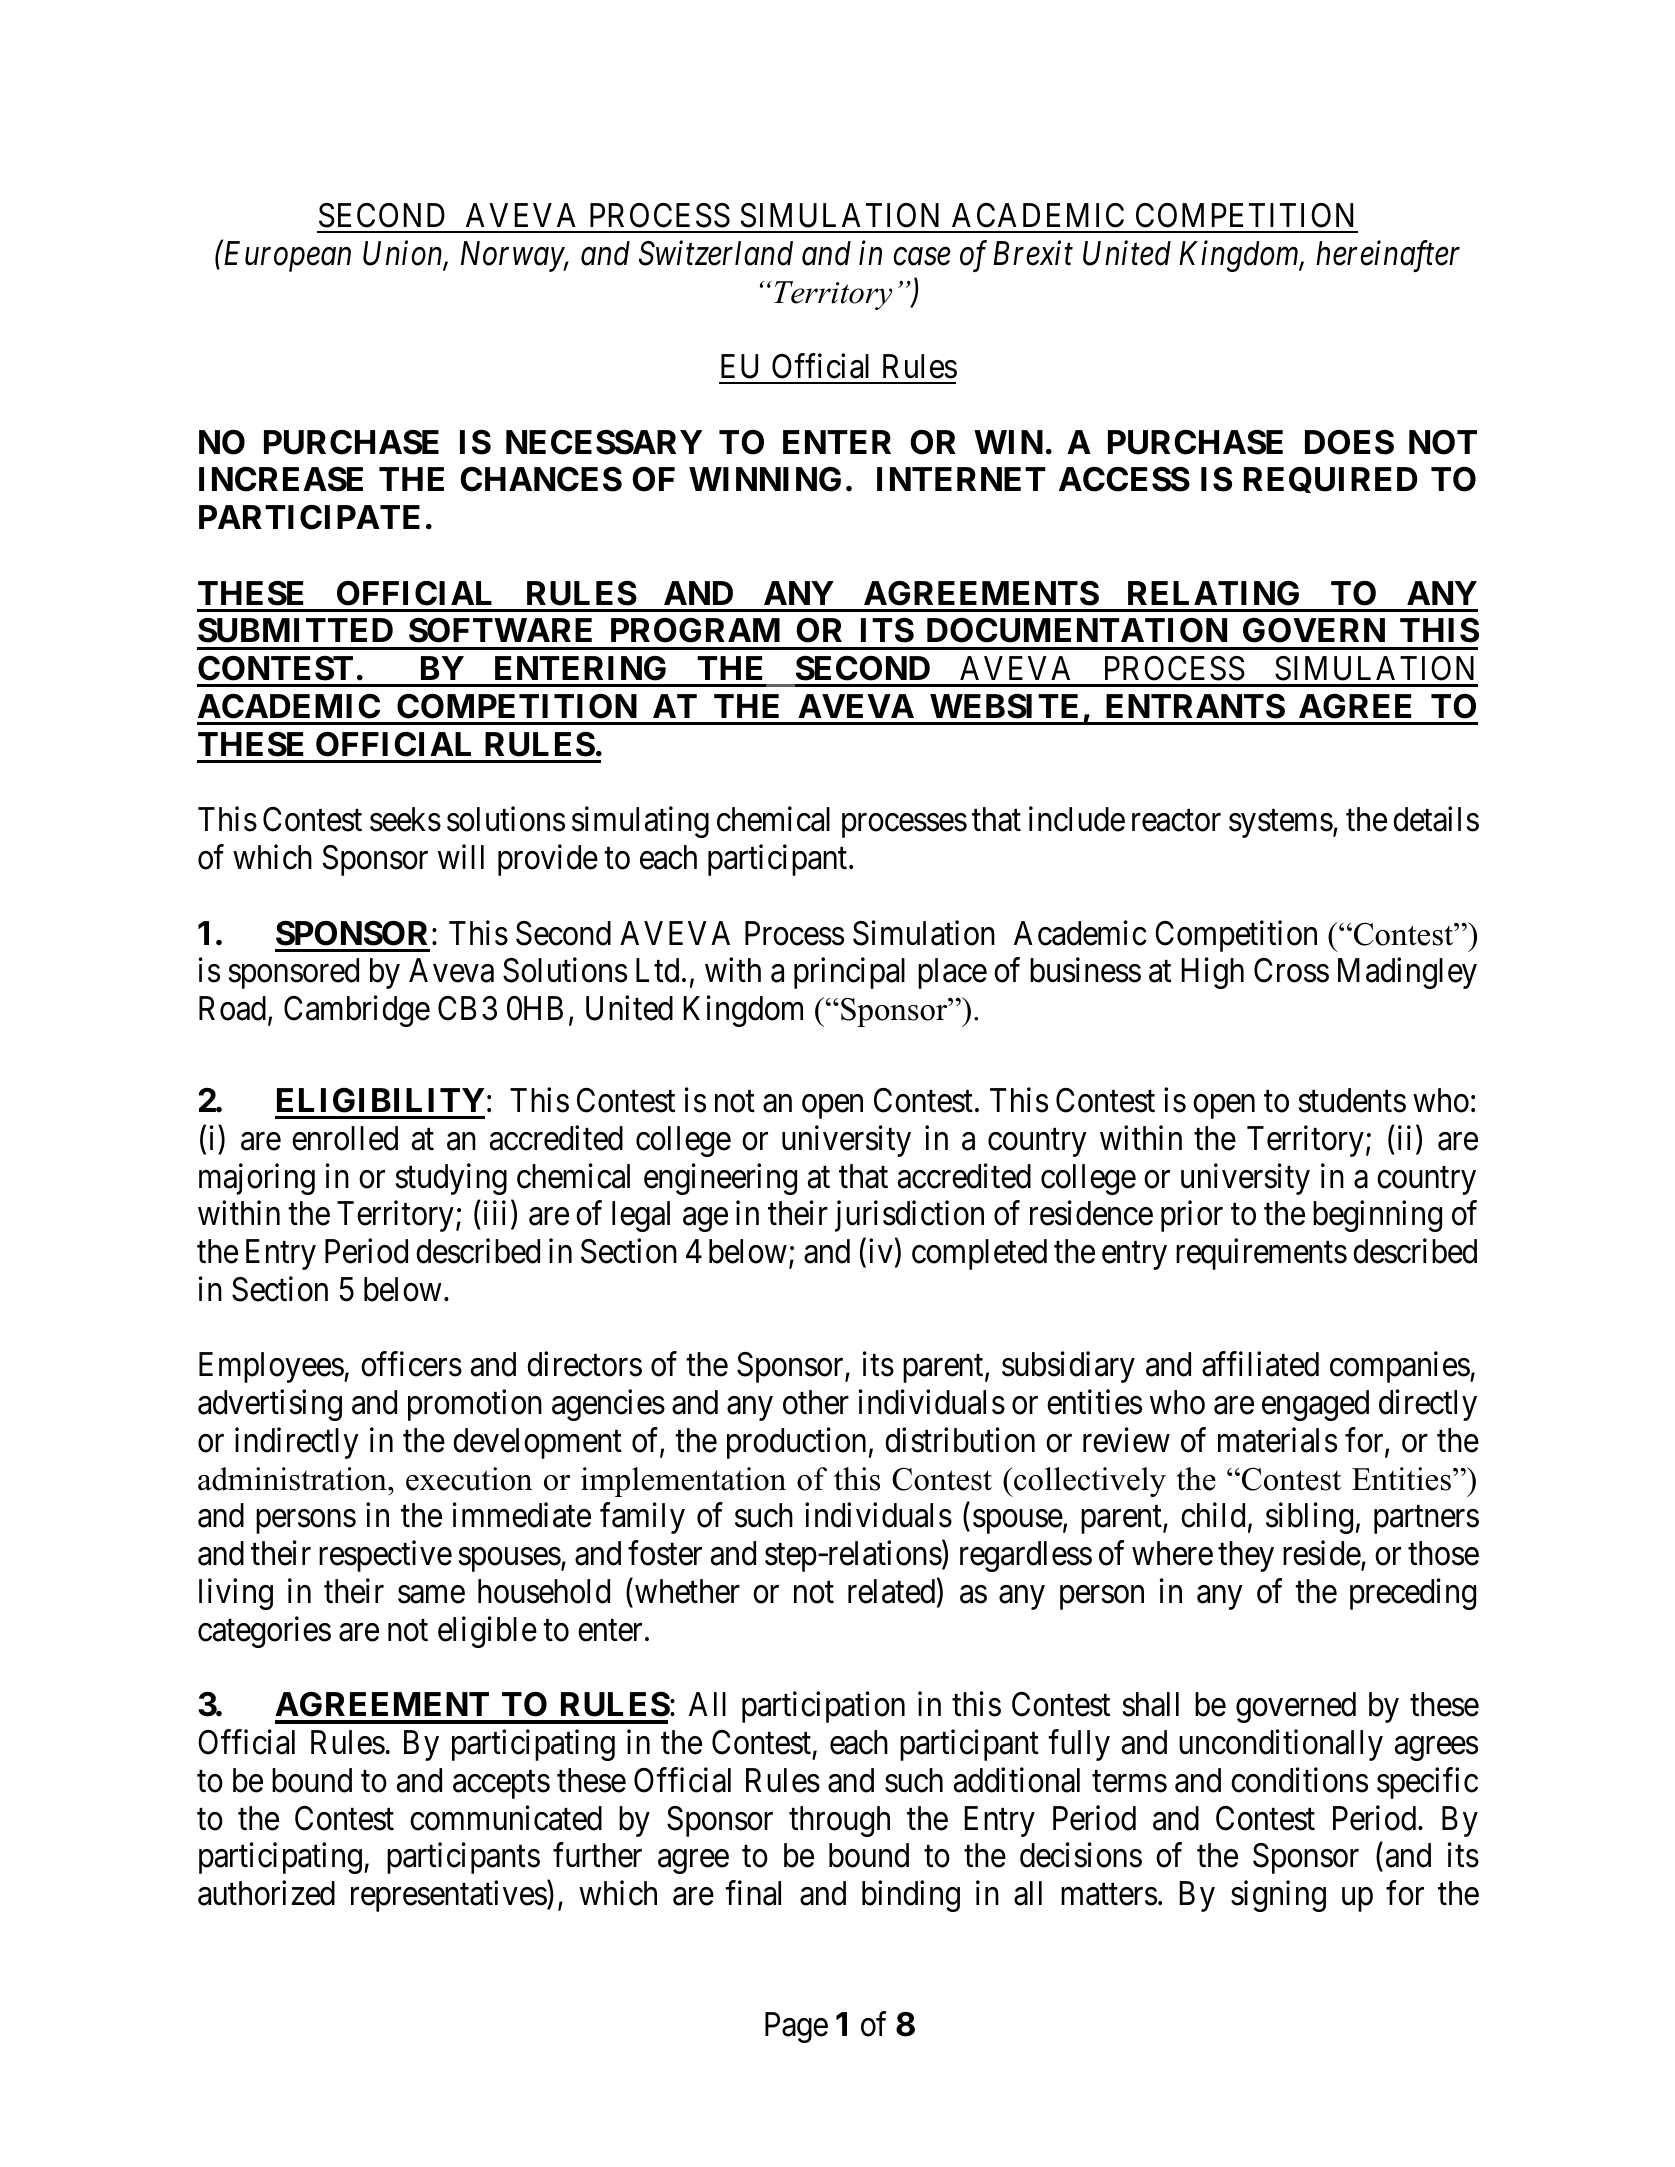 This document has width=1675, height=2167. Describe the element at coordinates (404, 254) in the document. I see `Union` at that location.
